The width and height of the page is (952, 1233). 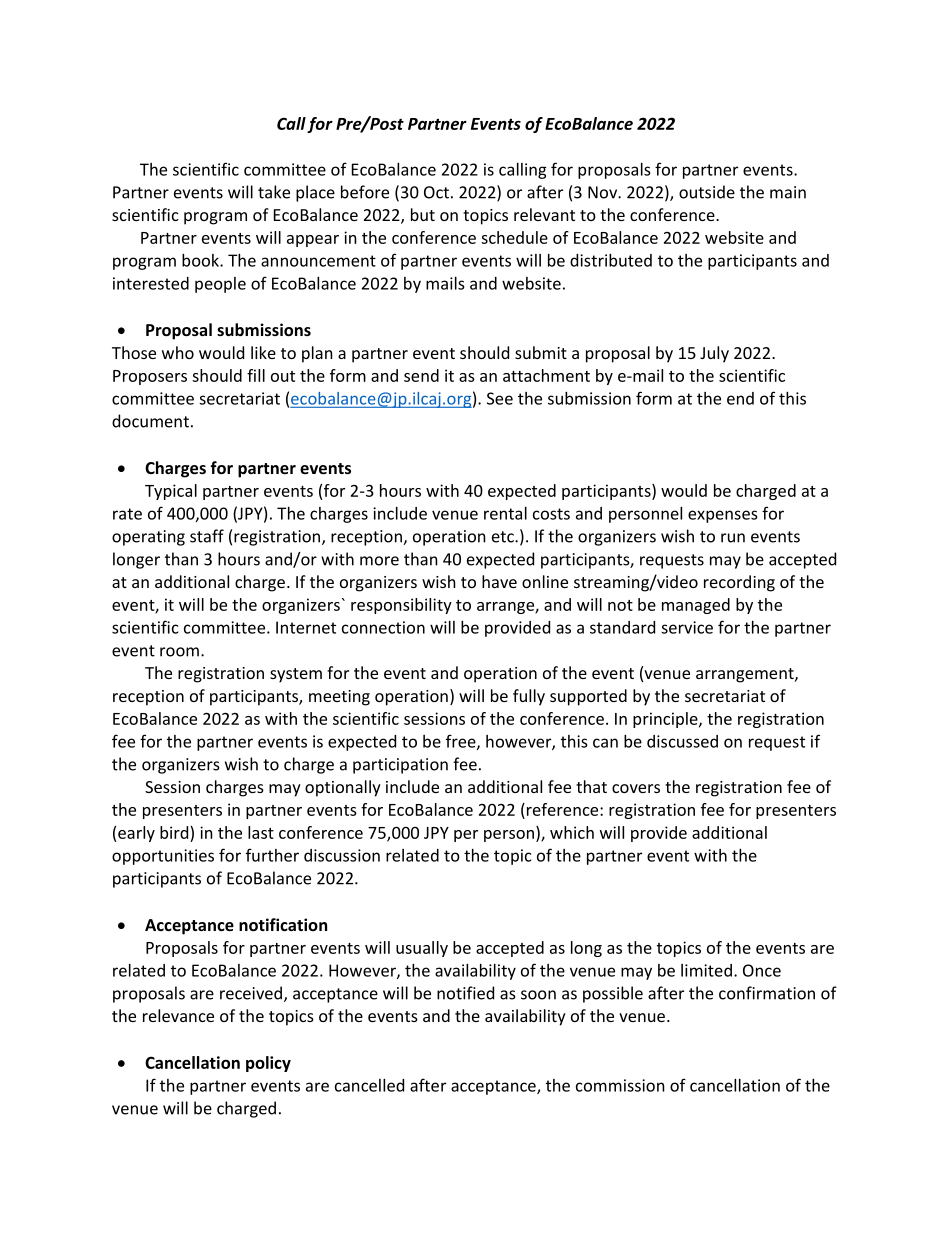 What do you see at coordinates (369, 1085) in the page?
I see `cancelled` at bounding box center [369, 1085].
